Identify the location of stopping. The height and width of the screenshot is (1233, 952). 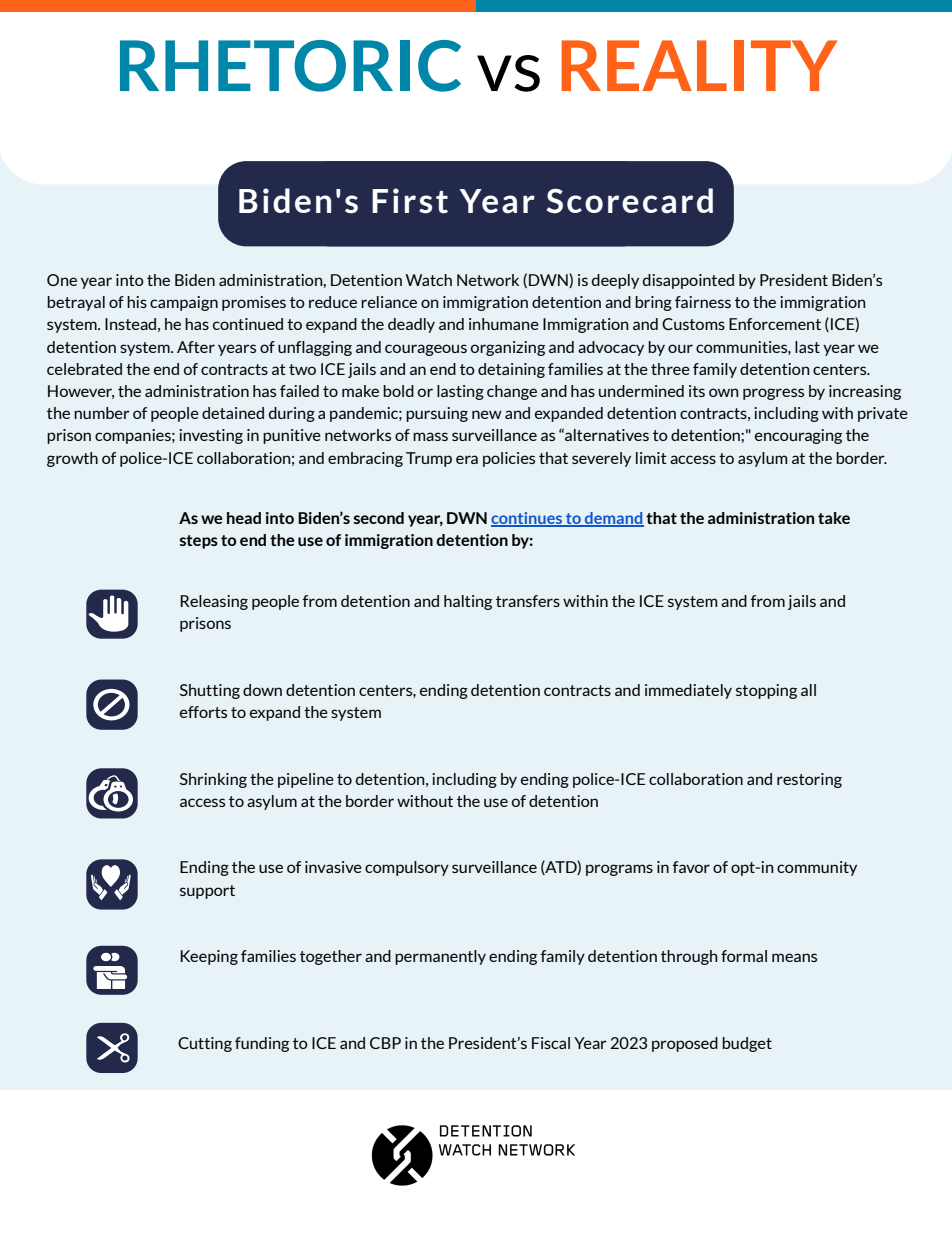
(766, 691).
